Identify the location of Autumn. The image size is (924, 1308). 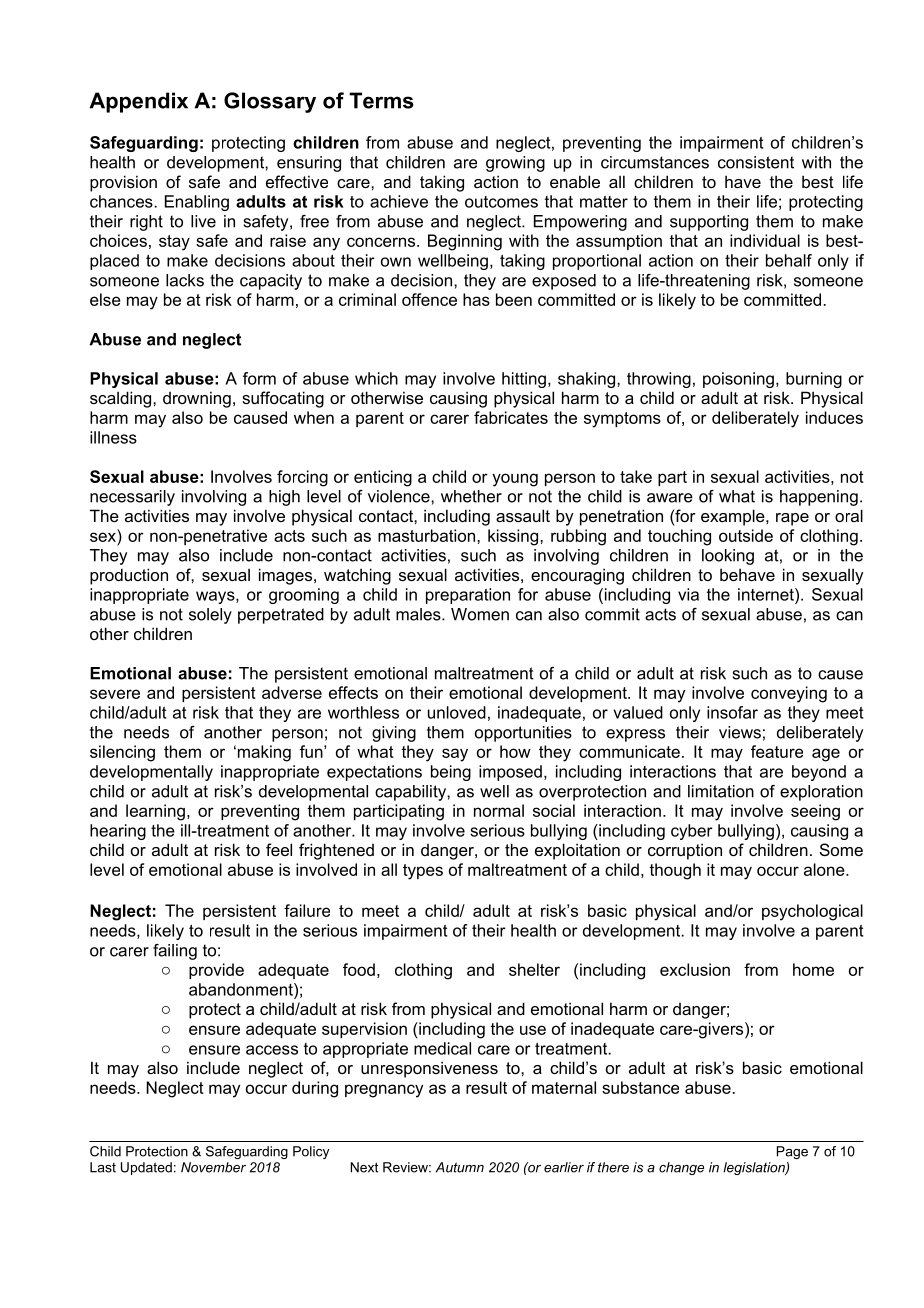
(460, 1167).
